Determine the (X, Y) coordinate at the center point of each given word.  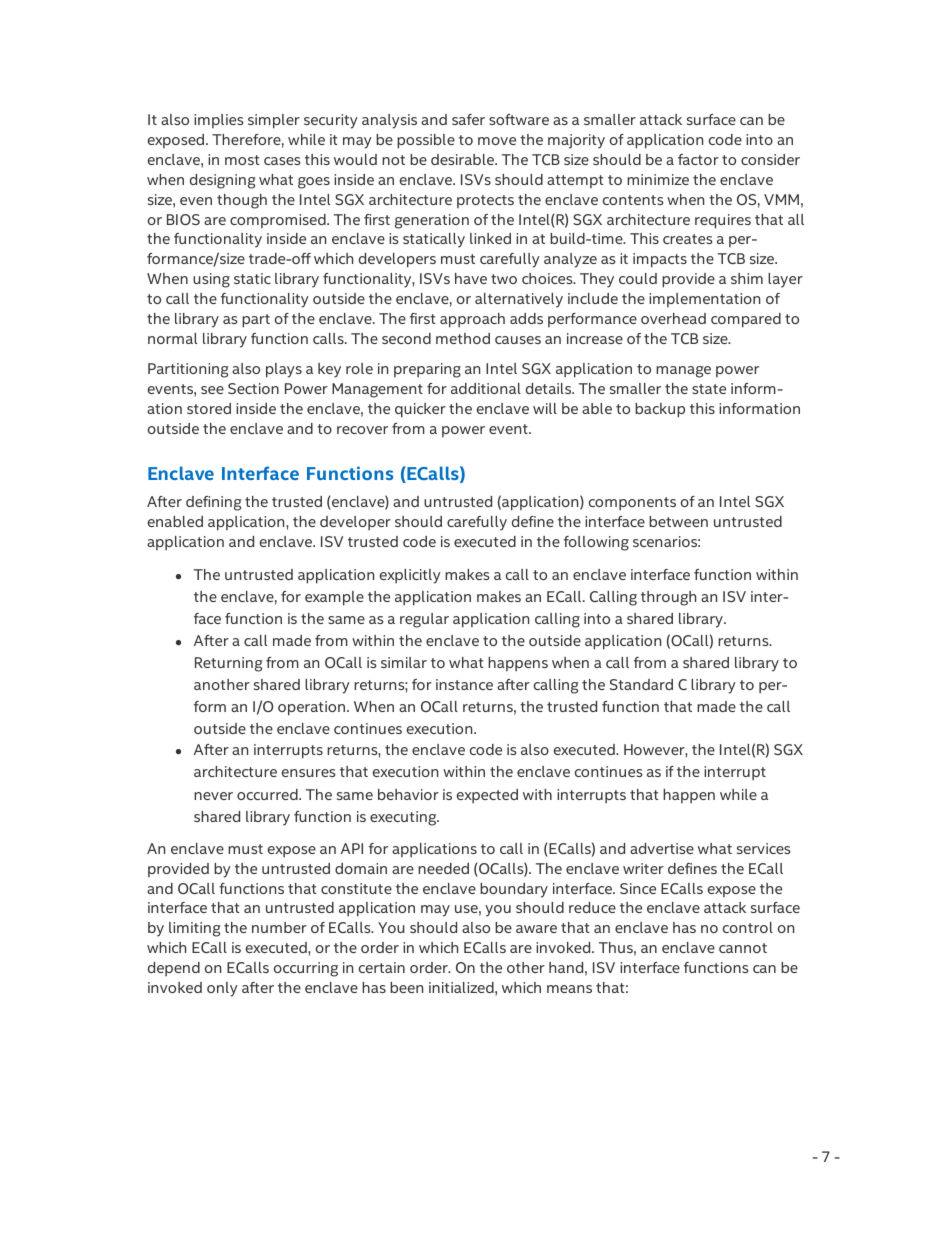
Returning (229, 664)
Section (253, 388)
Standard (641, 684)
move (497, 141)
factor (698, 159)
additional (486, 388)
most (242, 160)
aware (536, 929)
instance (464, 684)
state (709, 389)
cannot (743, 948)
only (222, 989)
